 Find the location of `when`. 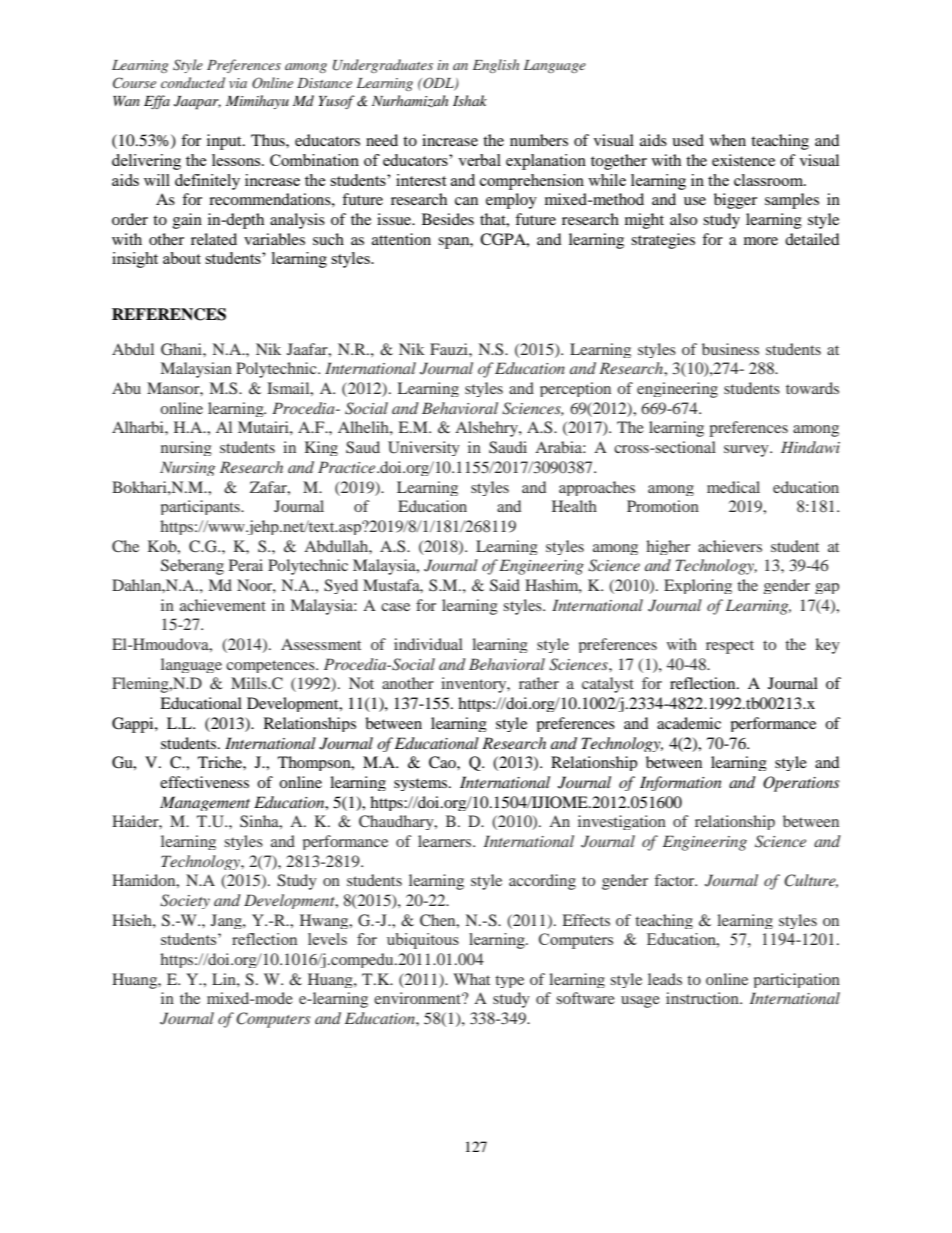

when is located at coordinates (728, 140).
